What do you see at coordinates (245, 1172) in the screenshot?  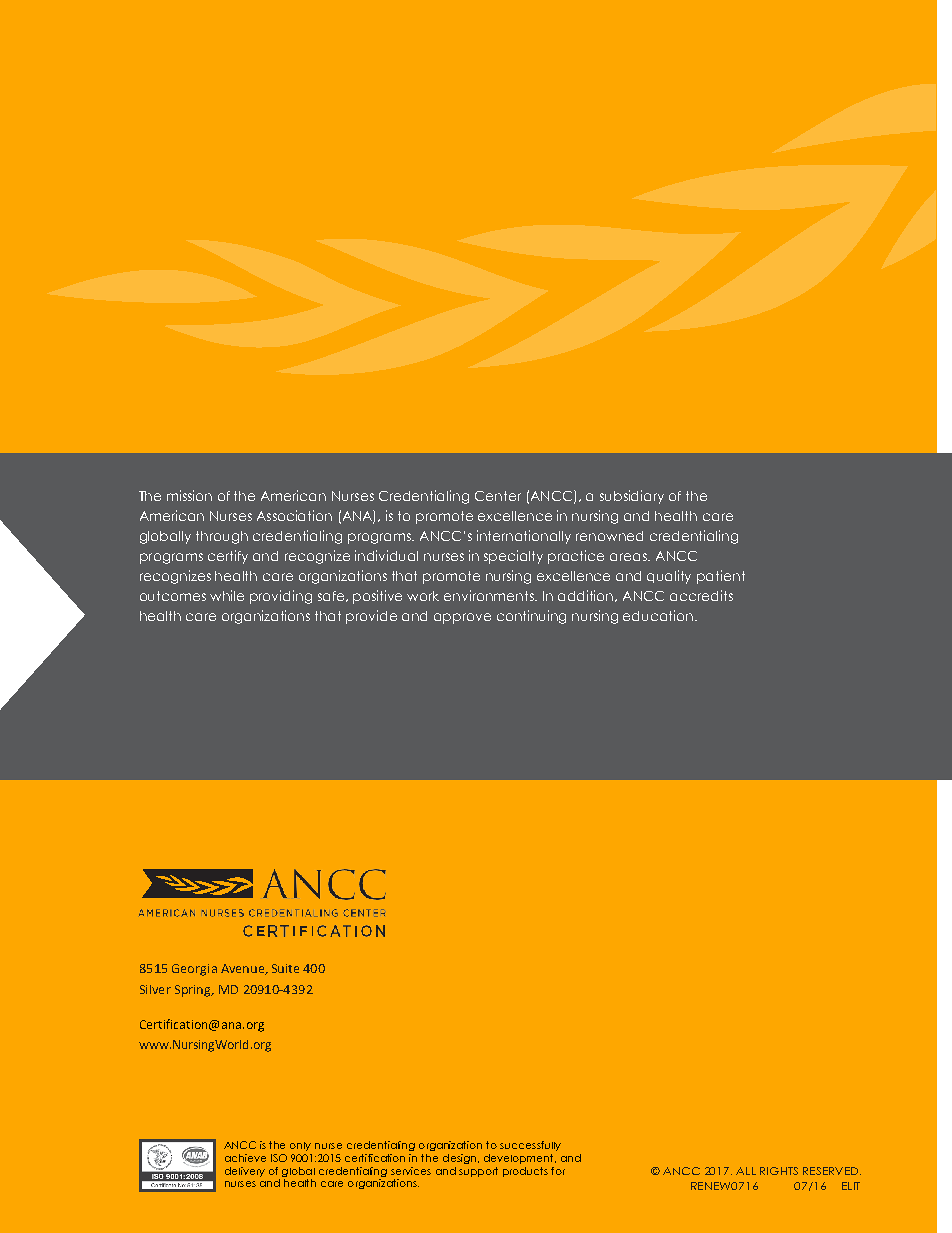 I see `delivery` at bounding box center [245, 1172].
